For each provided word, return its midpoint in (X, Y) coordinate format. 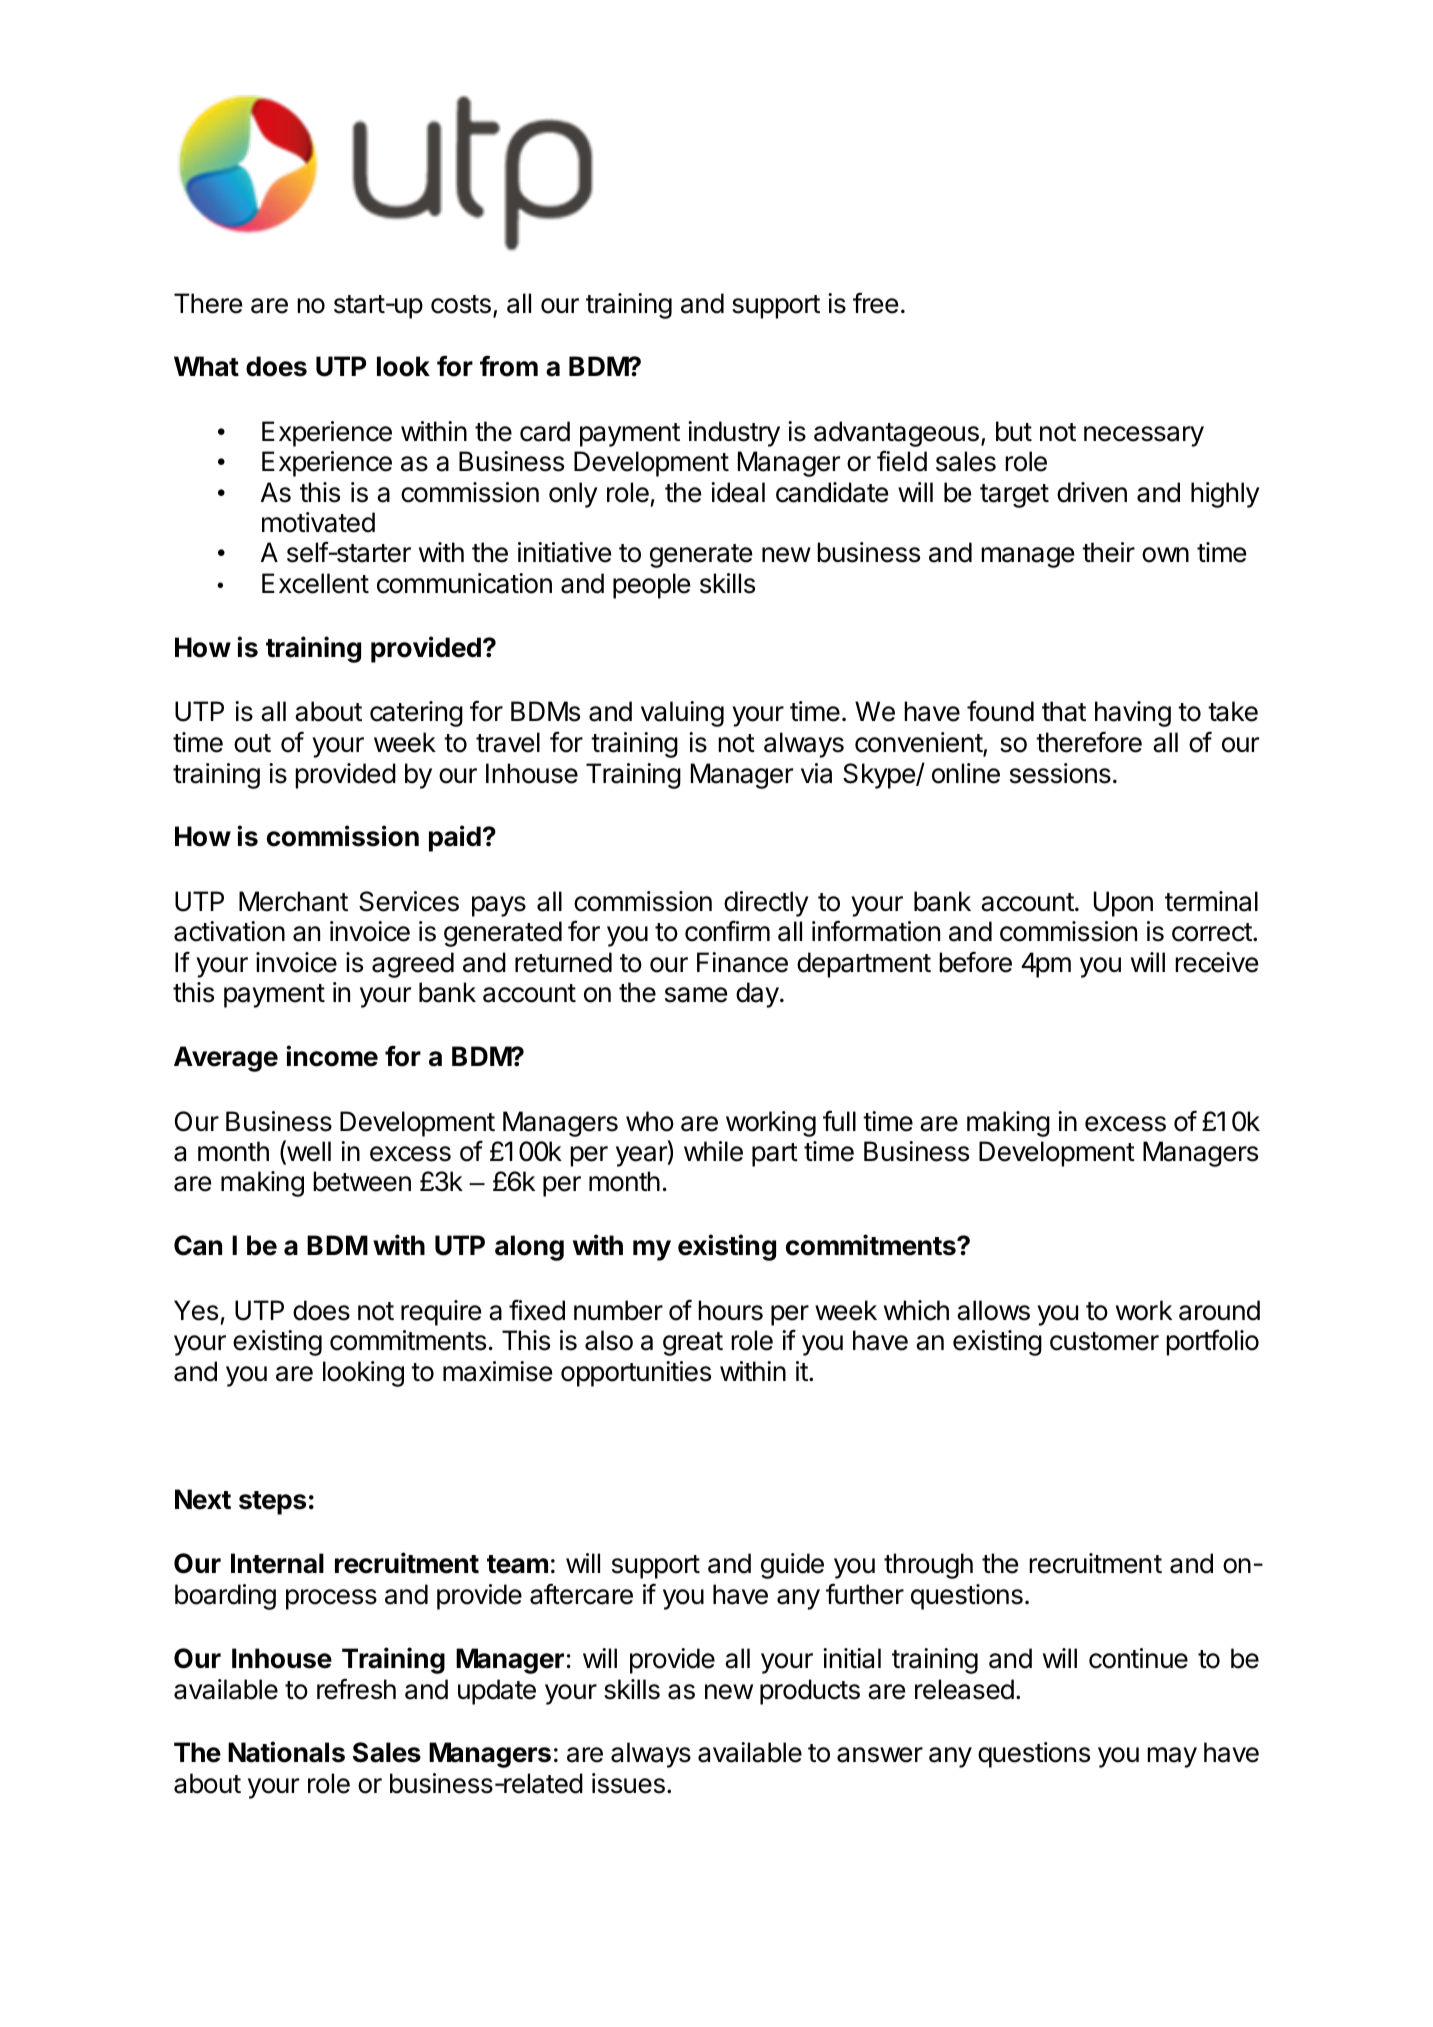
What (206, 366)
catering (416, 714)
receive (1216, 962)
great (693, 1344)
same (696, 995)
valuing (682, 714)
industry (734, 434)
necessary (1144, 436)
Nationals (286, 1752)
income (332, 1056)
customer (1104, 1341)
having (1133, 714)
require (441, 1313)
